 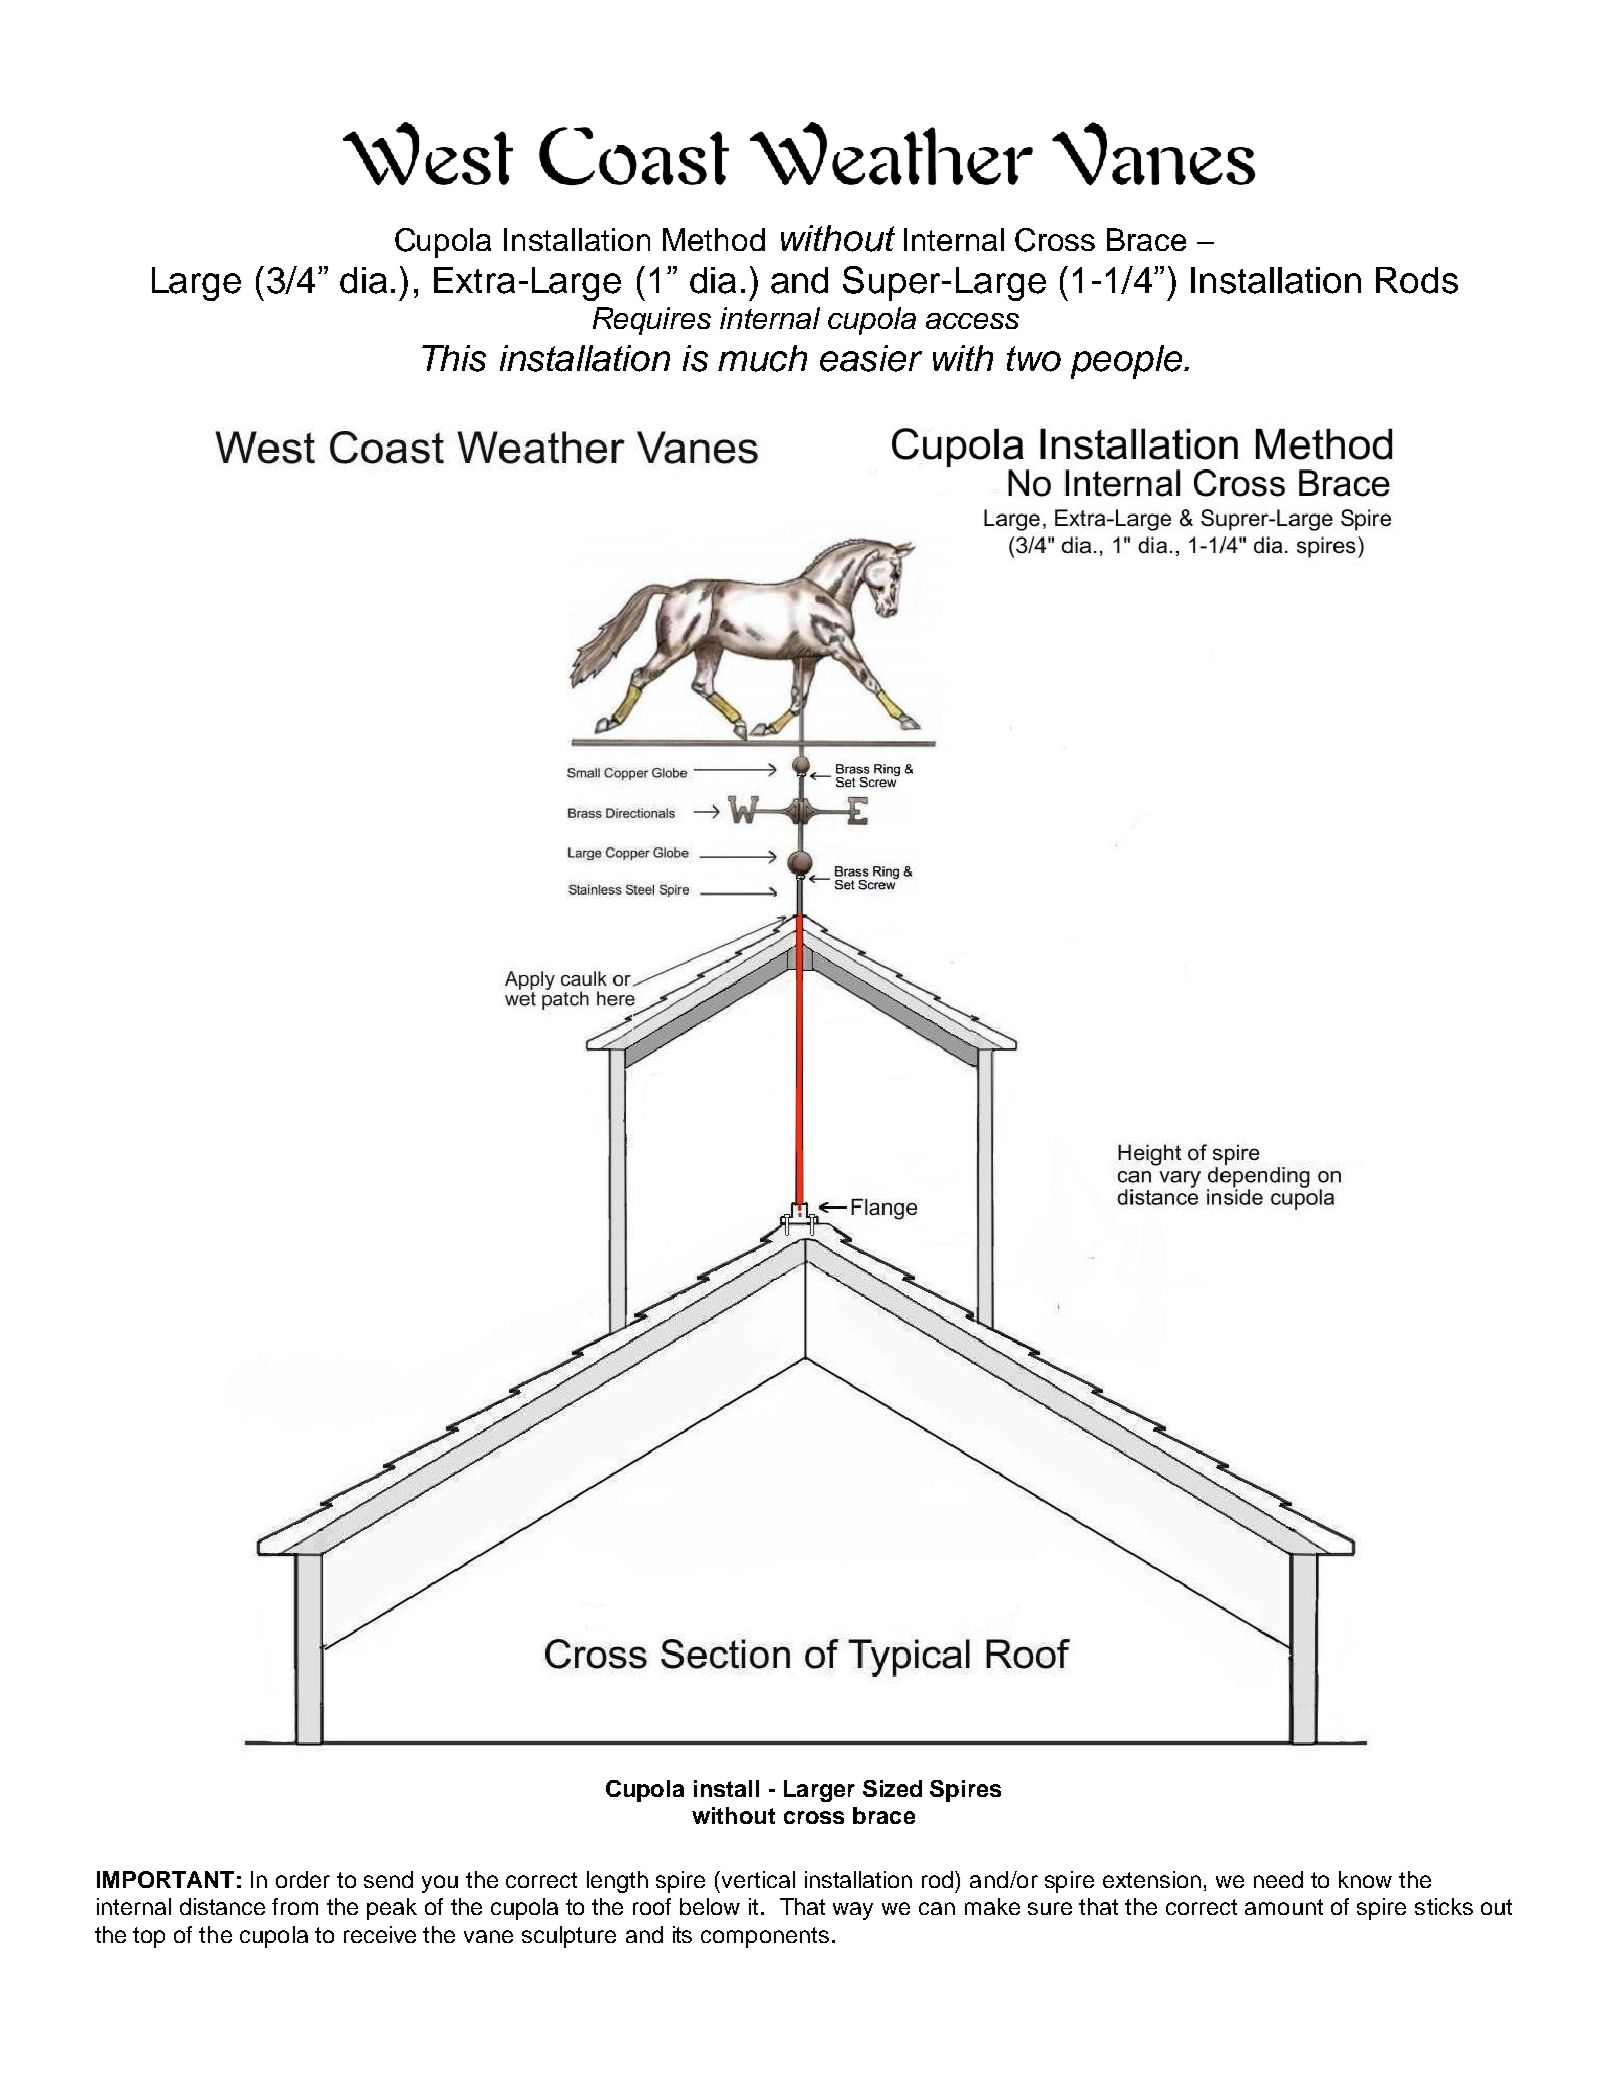 I want to click on Rods, so click(x=1417, y=280).
